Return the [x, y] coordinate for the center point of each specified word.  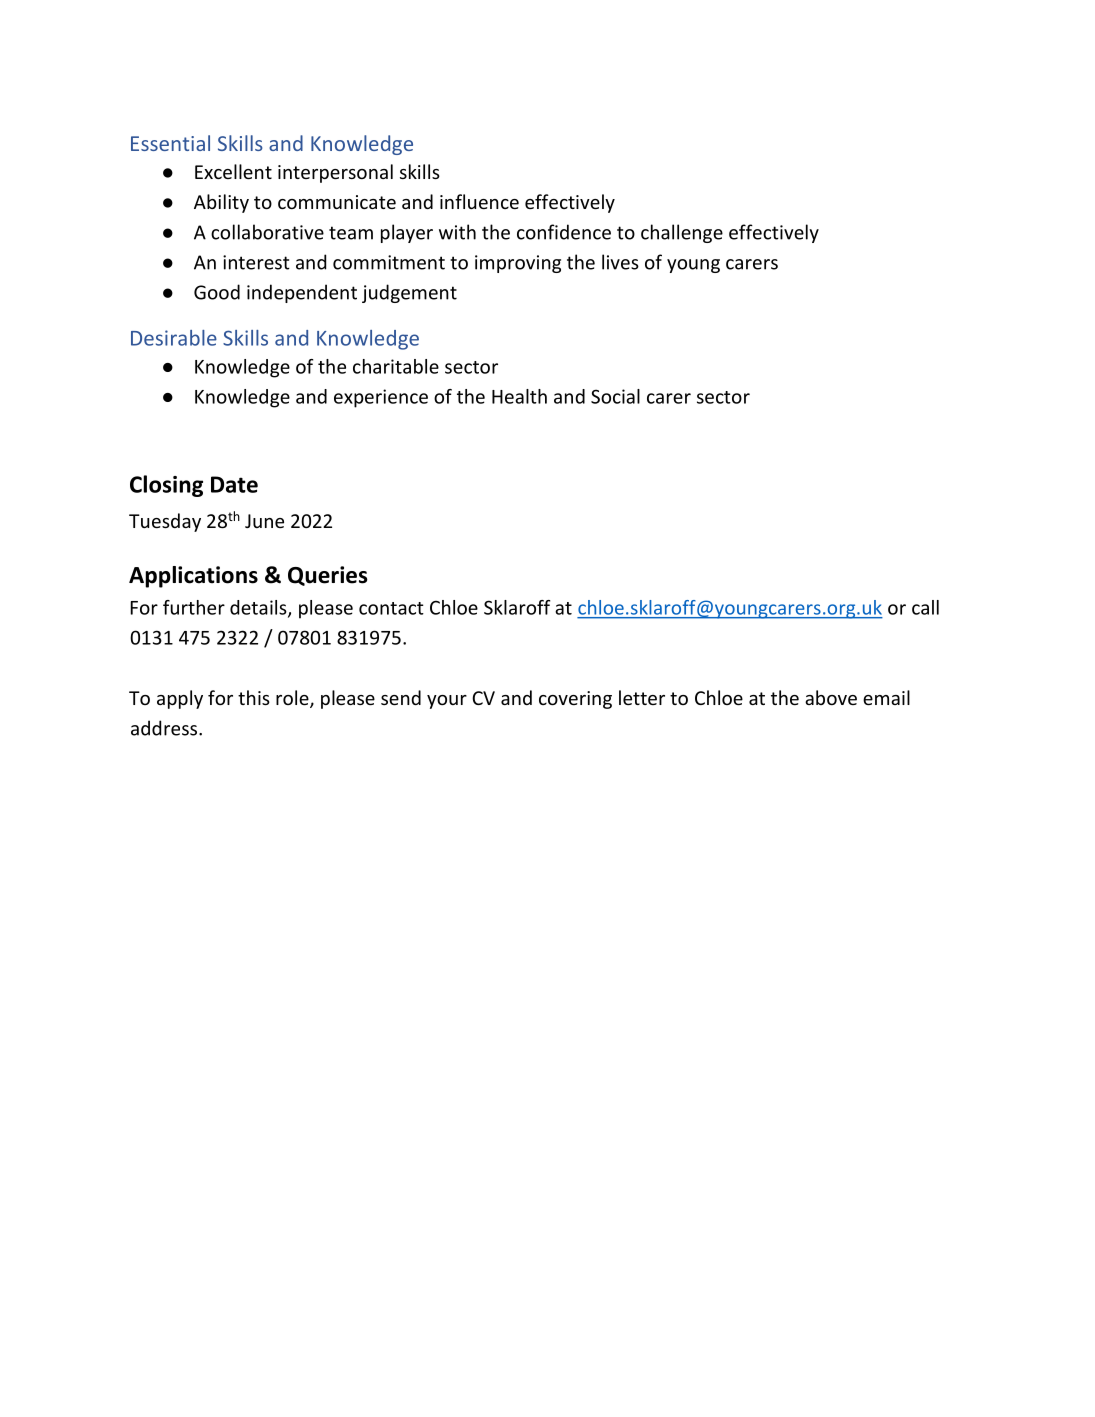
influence [479, 201]
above [831, 697]
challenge [682, 233]
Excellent [233, 171]
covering [575, 700]
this [254, 697]
